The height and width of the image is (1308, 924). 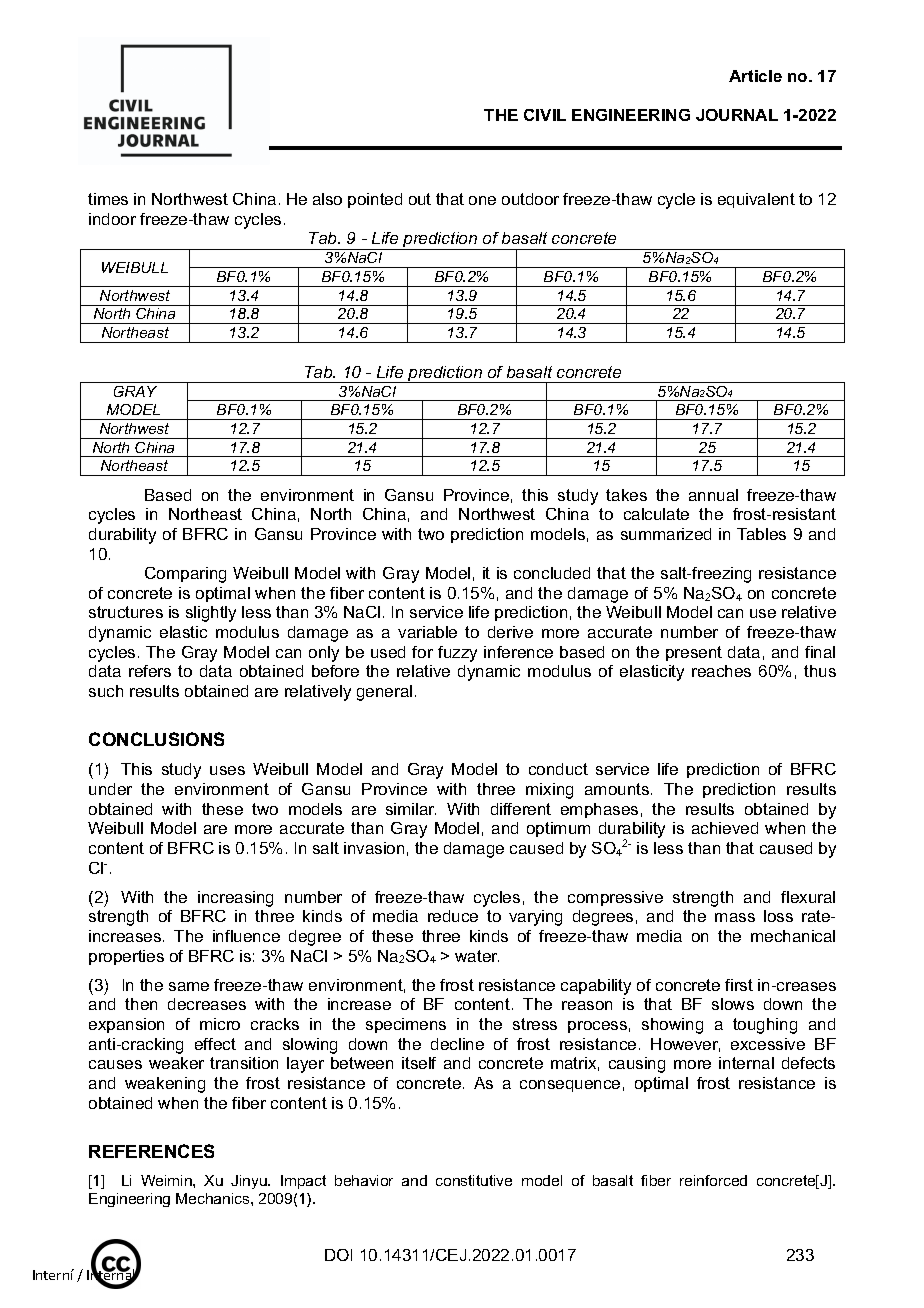 I want to click on similar, so click(x=411, y=809).
